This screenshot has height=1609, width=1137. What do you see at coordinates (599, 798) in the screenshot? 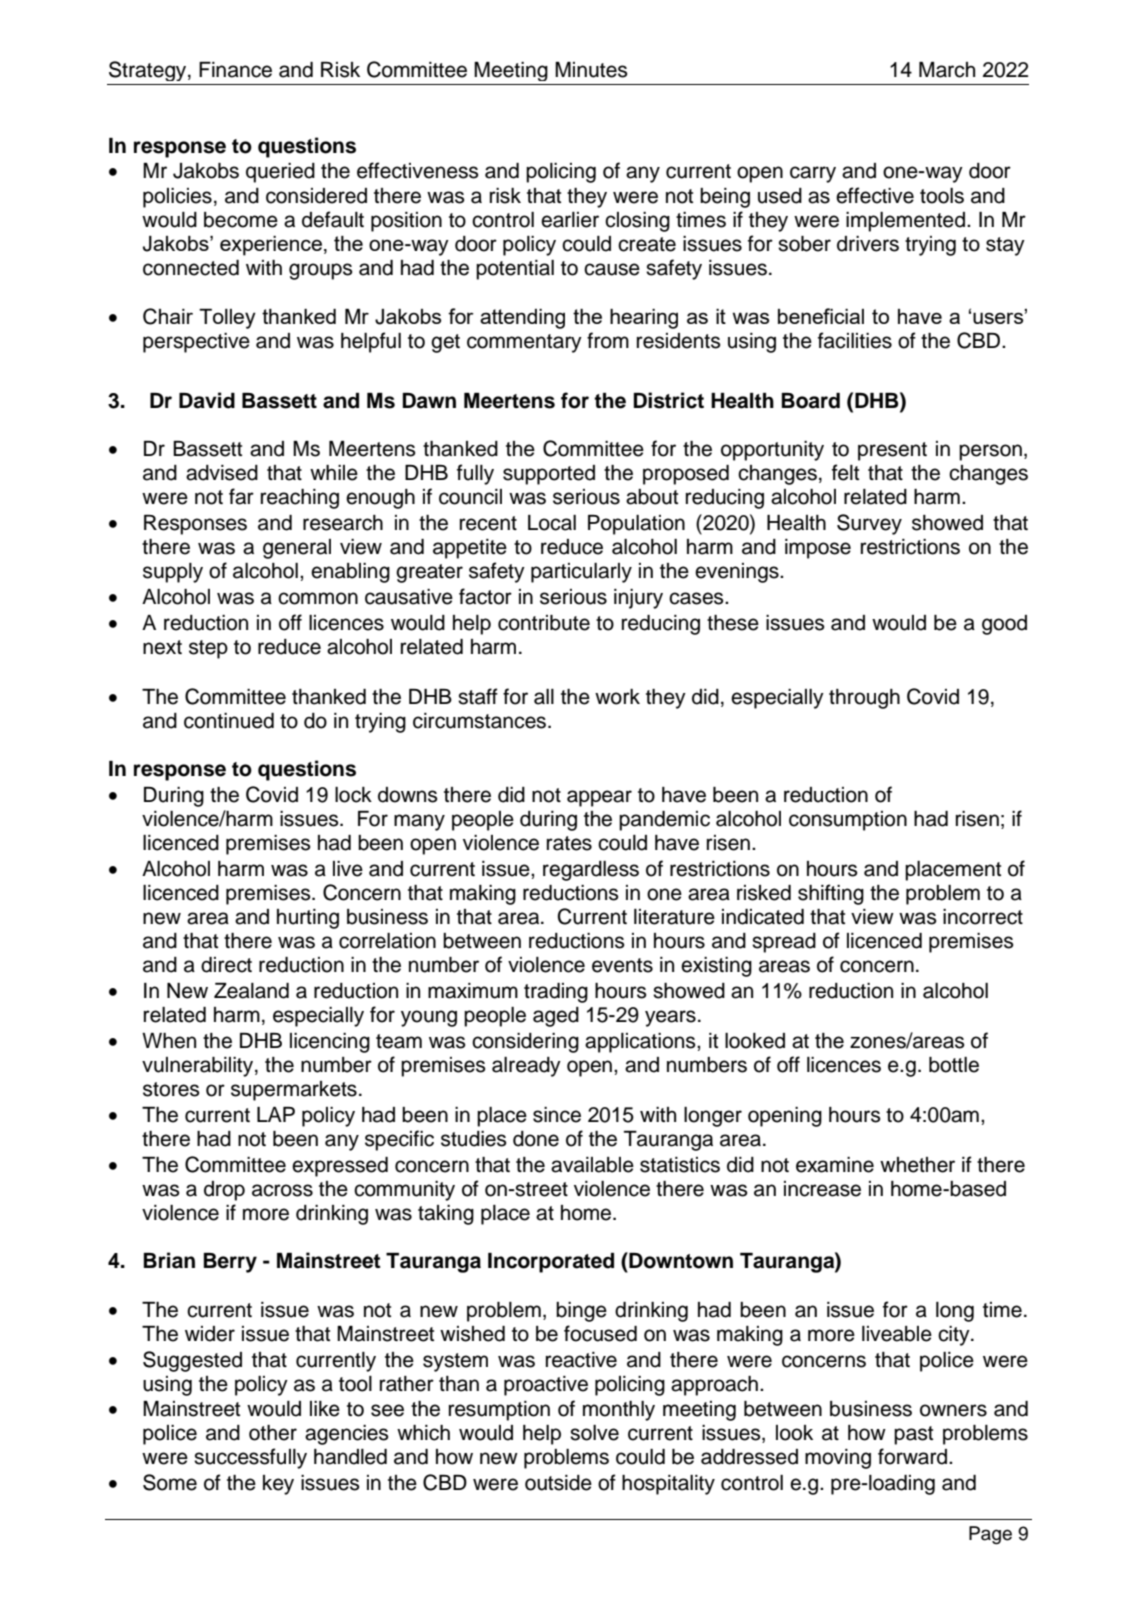
I see `appear` at bounding box center [599, 798].
